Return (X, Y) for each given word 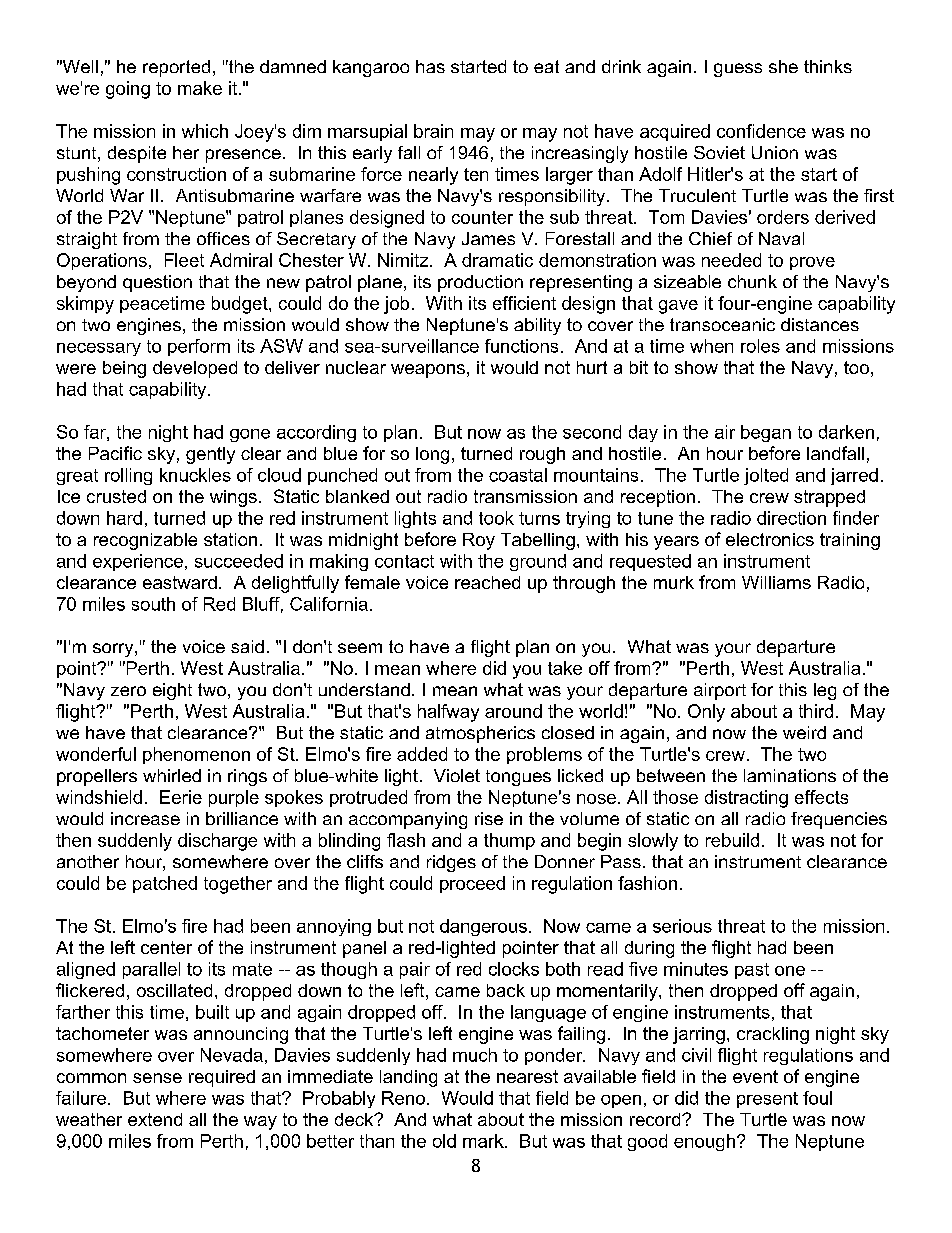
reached (487, 582)
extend (155, 1119)
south (153, 604)
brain (433, 131)
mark (484, 1141)
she (783, 66)
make (200, 88)
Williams (776, 582)
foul (817, 1098)
